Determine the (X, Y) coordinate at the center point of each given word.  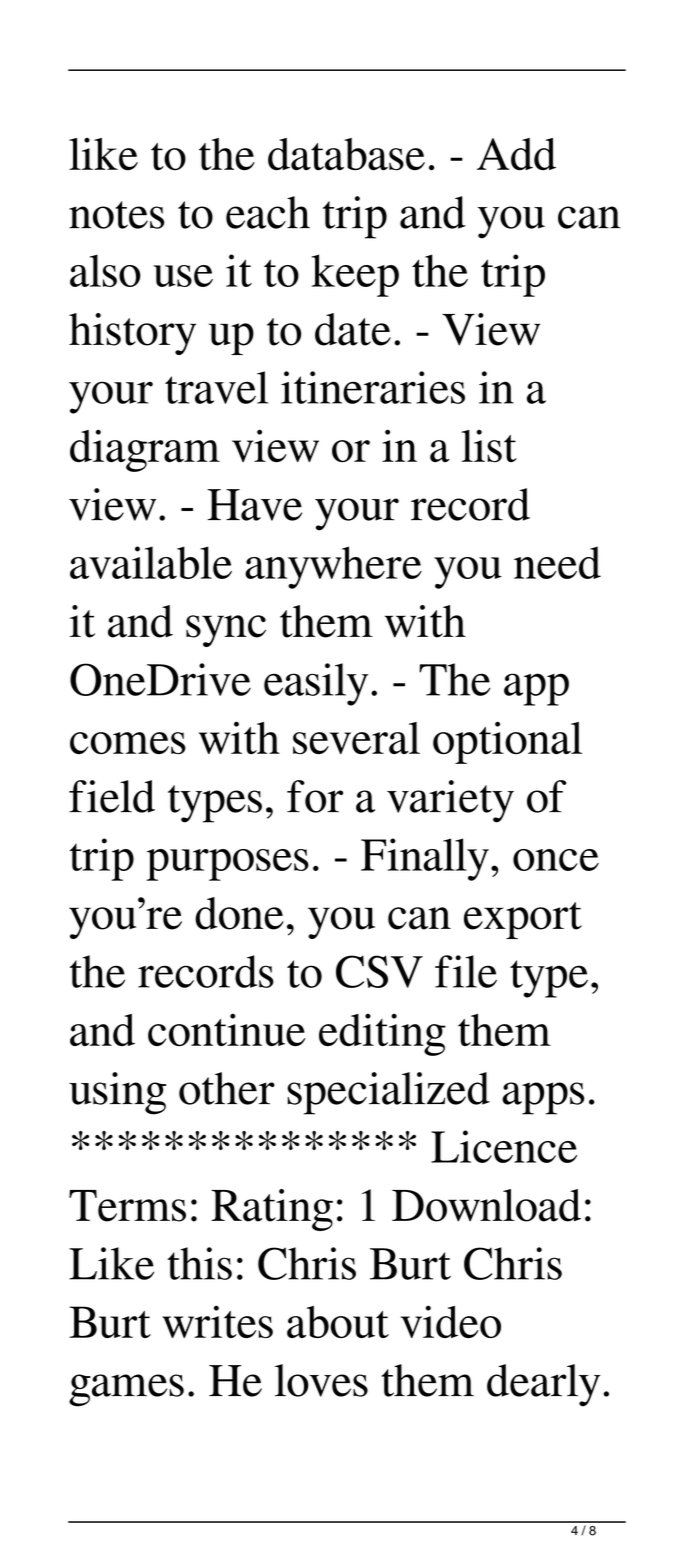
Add (516, 154)
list (489, 446)
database (346, 154)
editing (382, 1034)
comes (128, 743)
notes (116, 215)
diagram (145, 450)
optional (507, 742)
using (117, 1093)
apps (543, 1098)
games (126, 1390)
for (315, 796)
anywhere (333, 567)
